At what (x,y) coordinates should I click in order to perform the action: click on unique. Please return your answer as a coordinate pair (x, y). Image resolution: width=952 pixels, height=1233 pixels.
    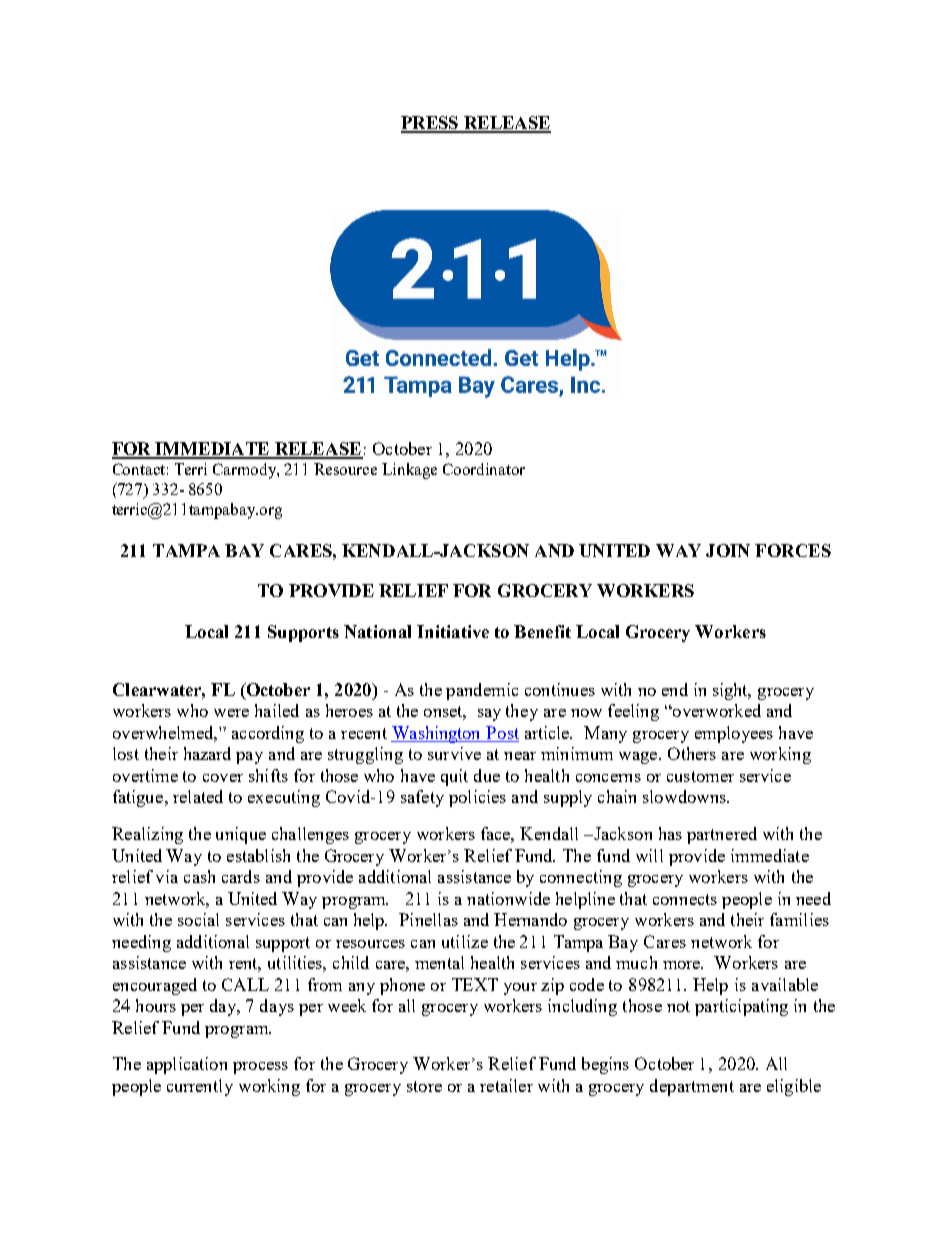
    Looking at the image, I should click on (241, 835).
